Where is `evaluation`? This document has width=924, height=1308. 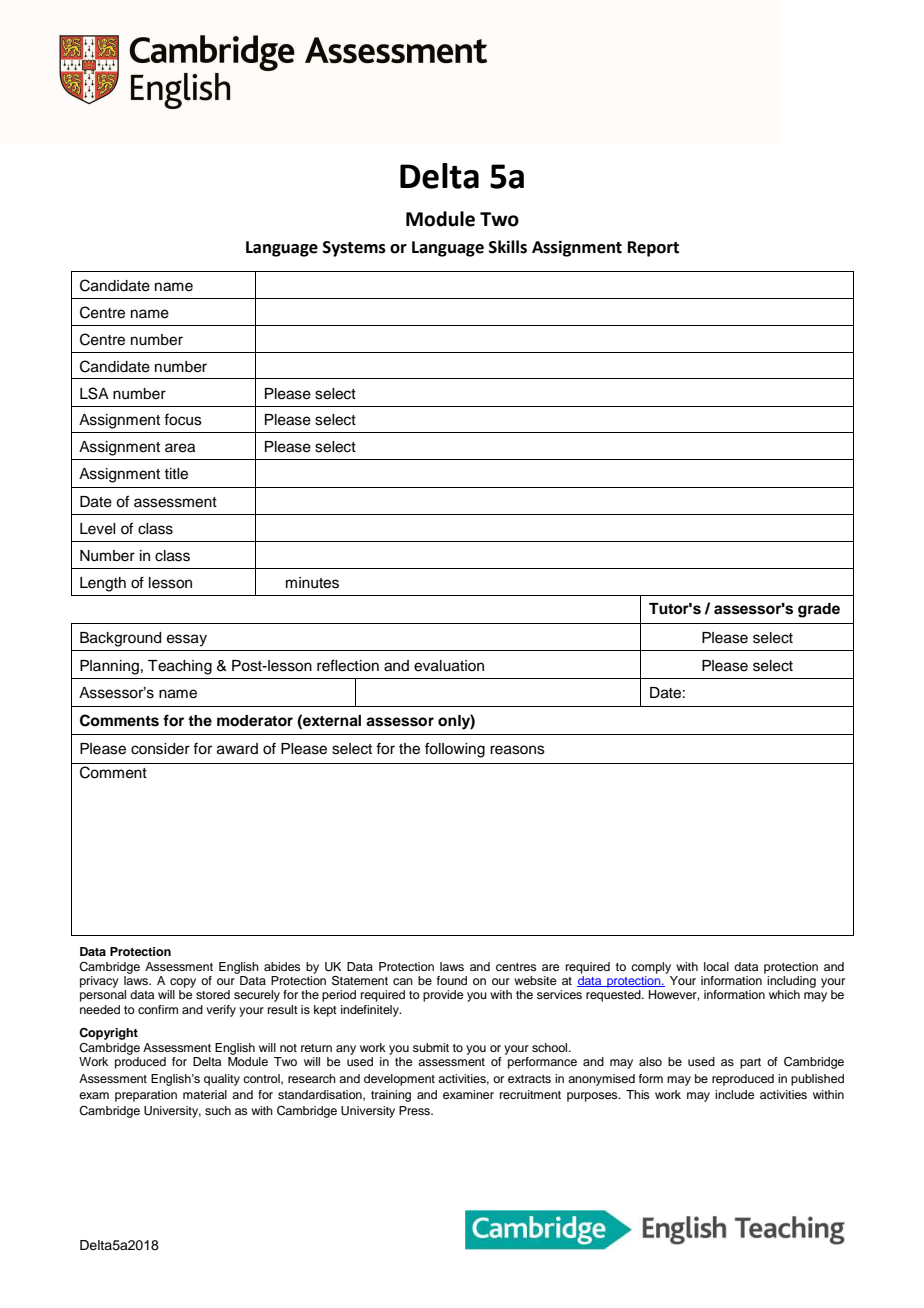 evaluation is located at coordinates (449, 666).
